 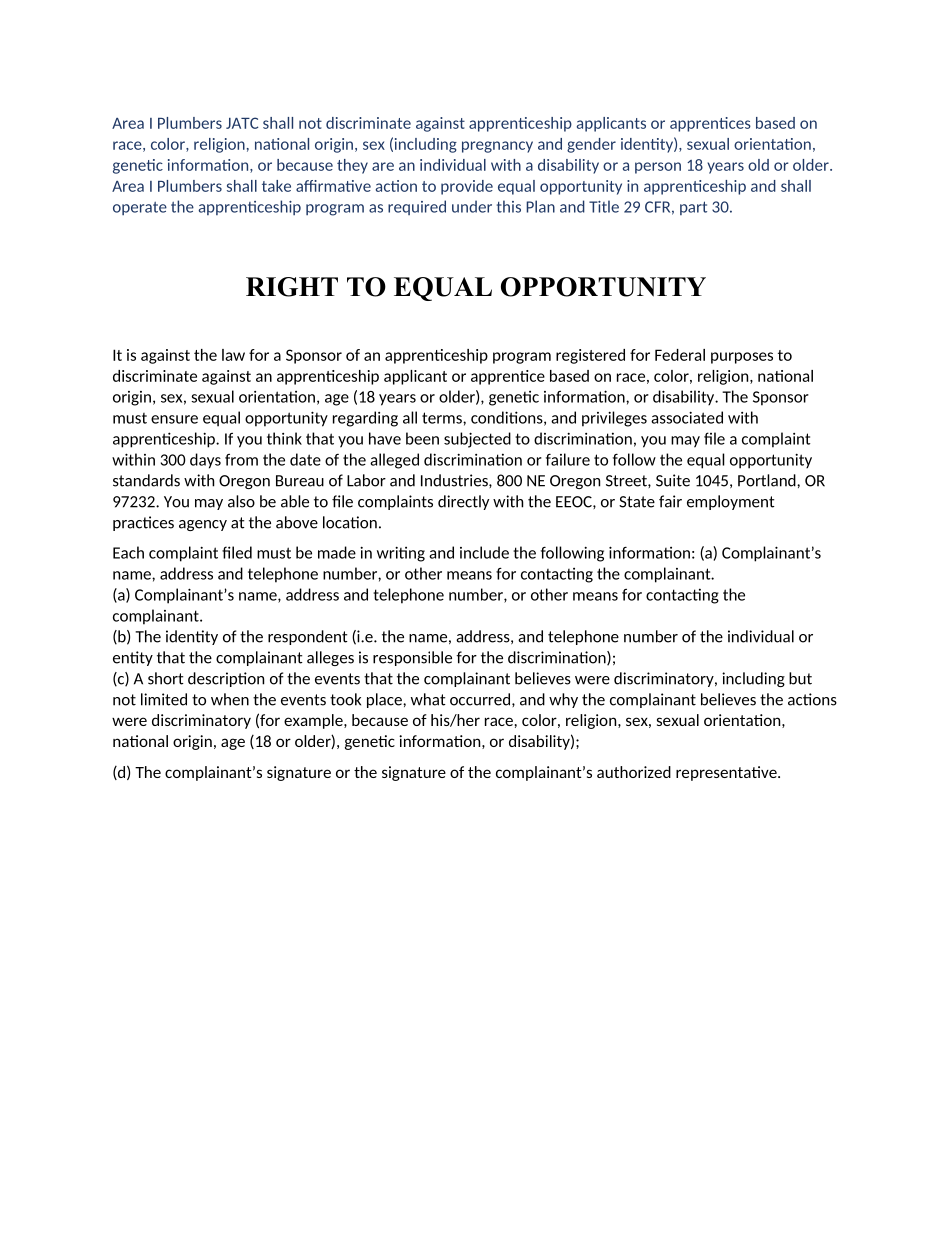 I want to click on Suite, so click(x=673, y=480).
